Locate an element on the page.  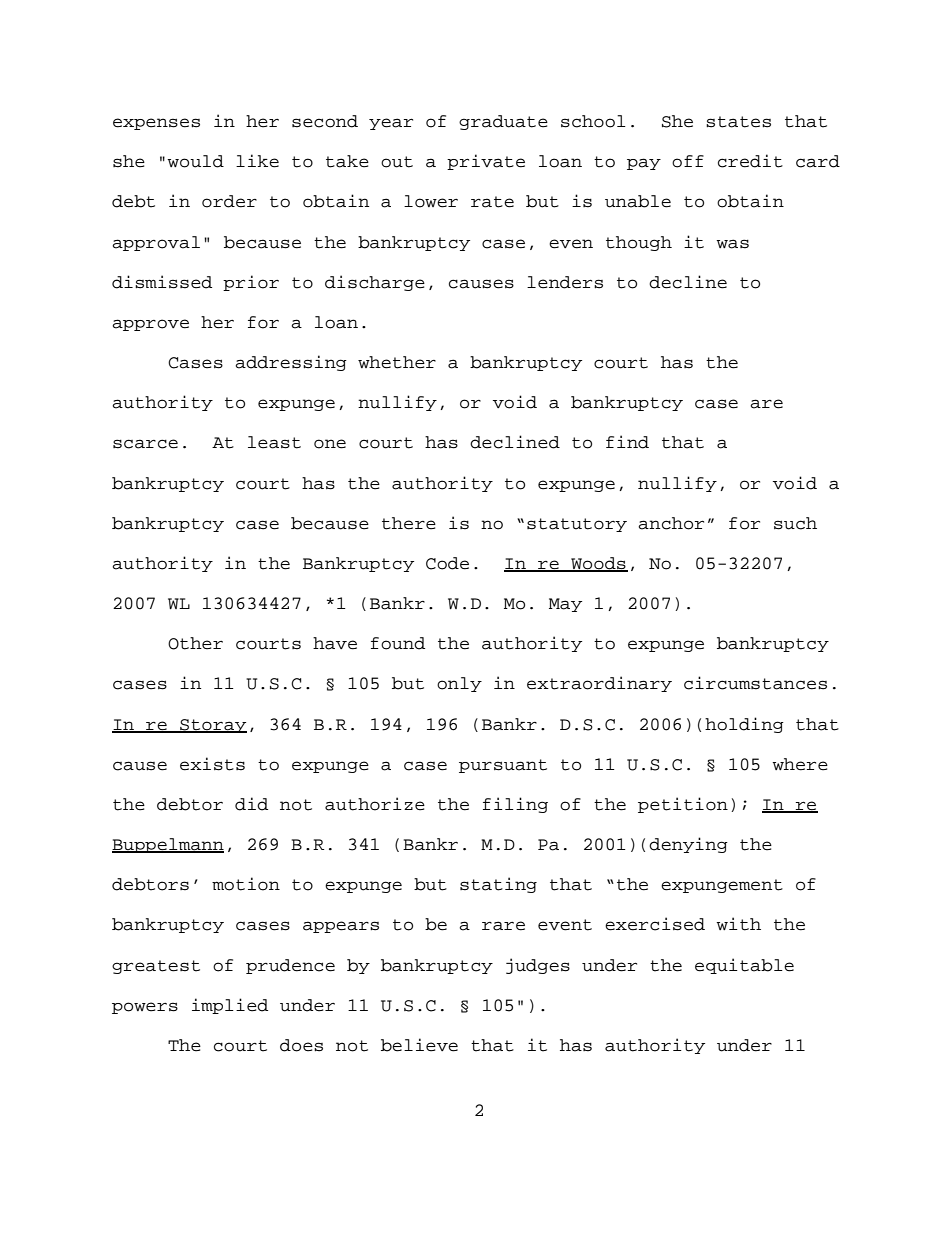
stating is located at coordinates (498, 885).
